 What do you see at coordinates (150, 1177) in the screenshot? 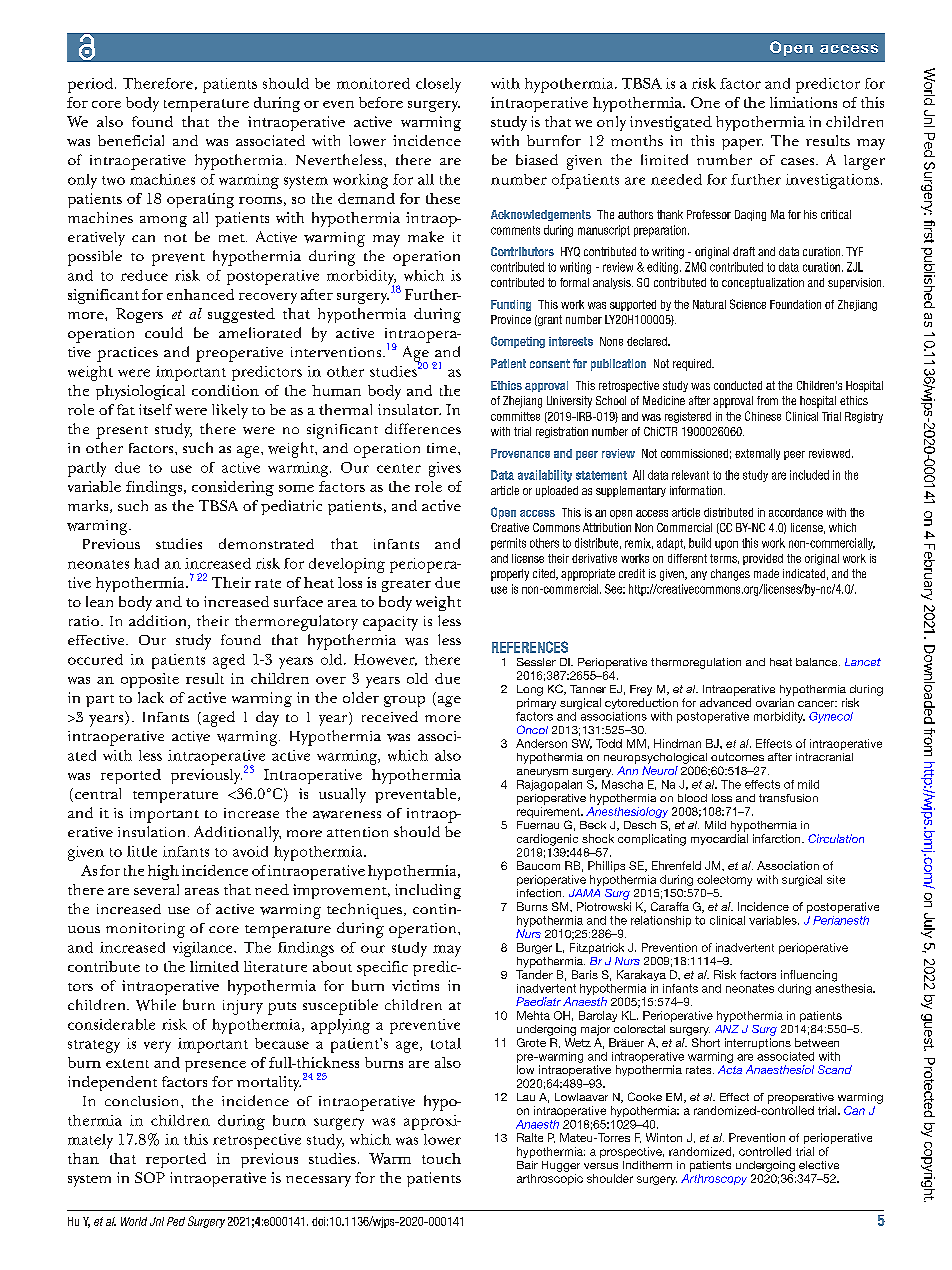
I see `SOP` at bounding box center [150, 1177].
